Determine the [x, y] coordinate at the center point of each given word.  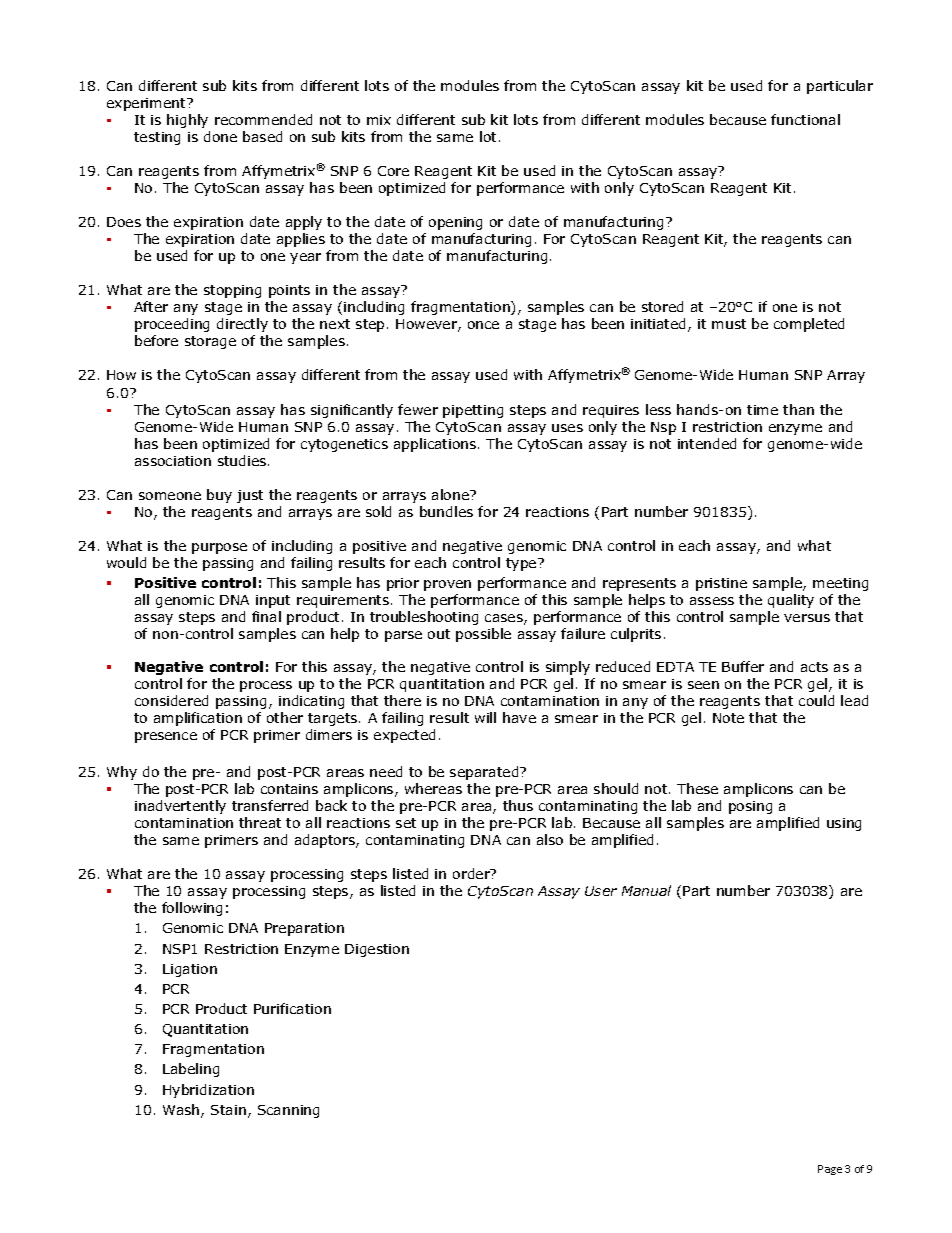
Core [393, 171]
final [266, 616]
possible [483, 635]
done [220, 136]
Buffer [743, 666]
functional [805, 119]
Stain [228, 1110]
